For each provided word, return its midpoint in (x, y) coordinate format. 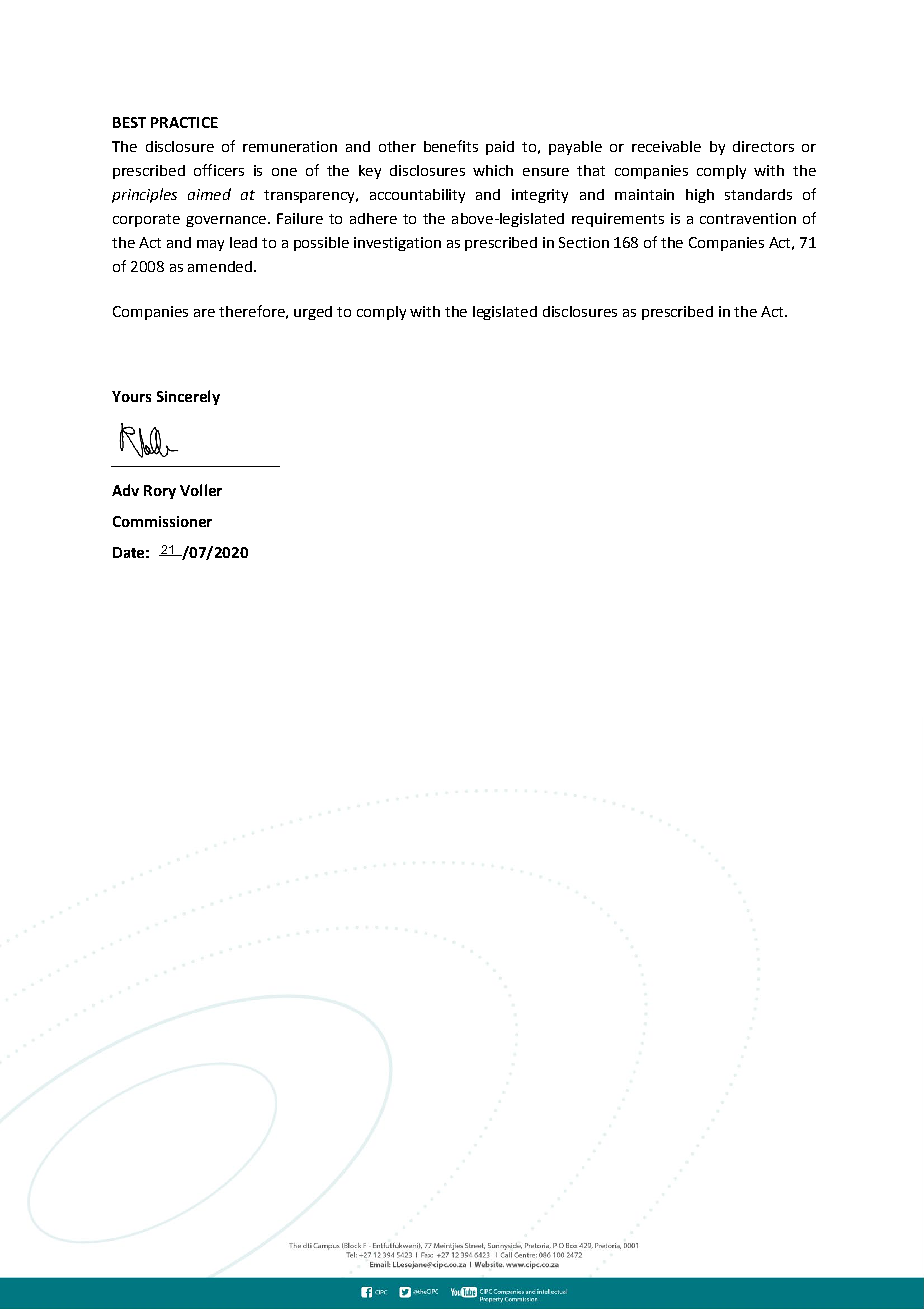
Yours (131, 396)
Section (584, 242)
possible (321, 244)
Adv (125, 490)
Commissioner (162, 521)
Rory (160, 492)
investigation (397, 244)
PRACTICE (184, 122)
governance (226, 221)
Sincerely (188, 397)
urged (313, 313)
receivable (666, 146)
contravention (748, 218)
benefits (451, 146)
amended (220, 266)
